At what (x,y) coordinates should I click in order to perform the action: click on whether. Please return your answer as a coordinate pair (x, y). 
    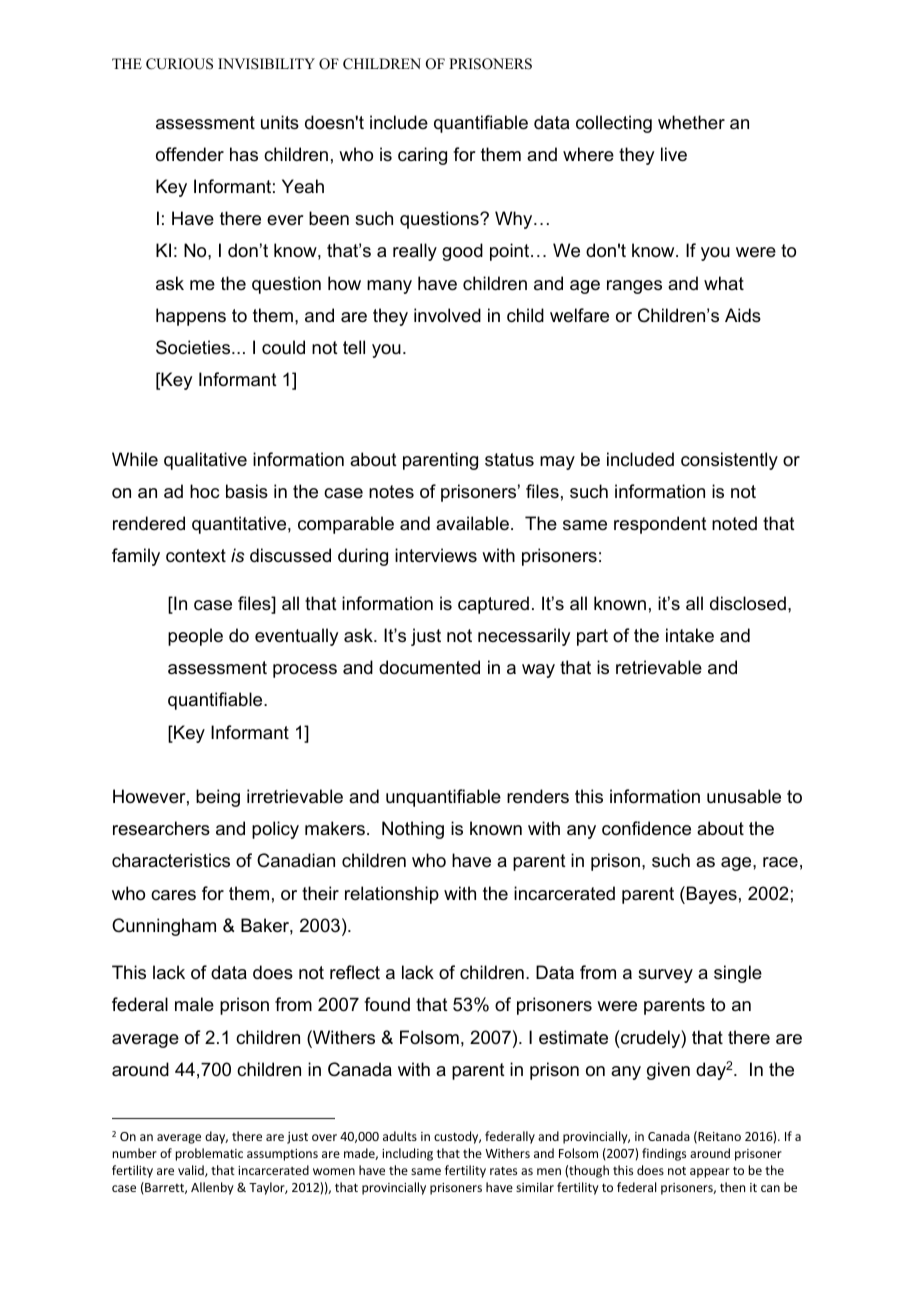
    Looking at the image, I should click on (691, 122).
